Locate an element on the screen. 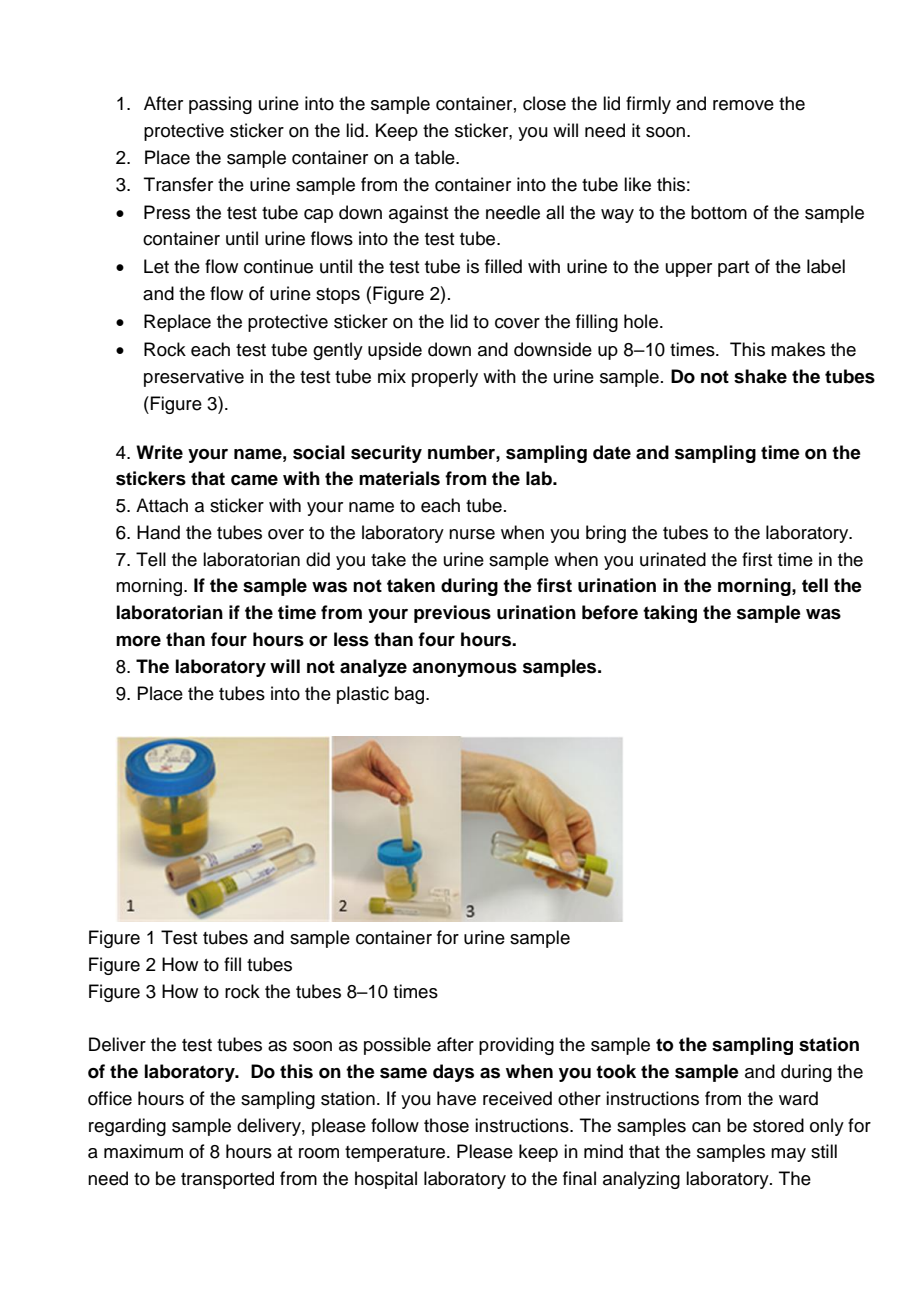 The height and width of the screenshot is (1308, 924). anonymous is located at coordinates (464, 670).
